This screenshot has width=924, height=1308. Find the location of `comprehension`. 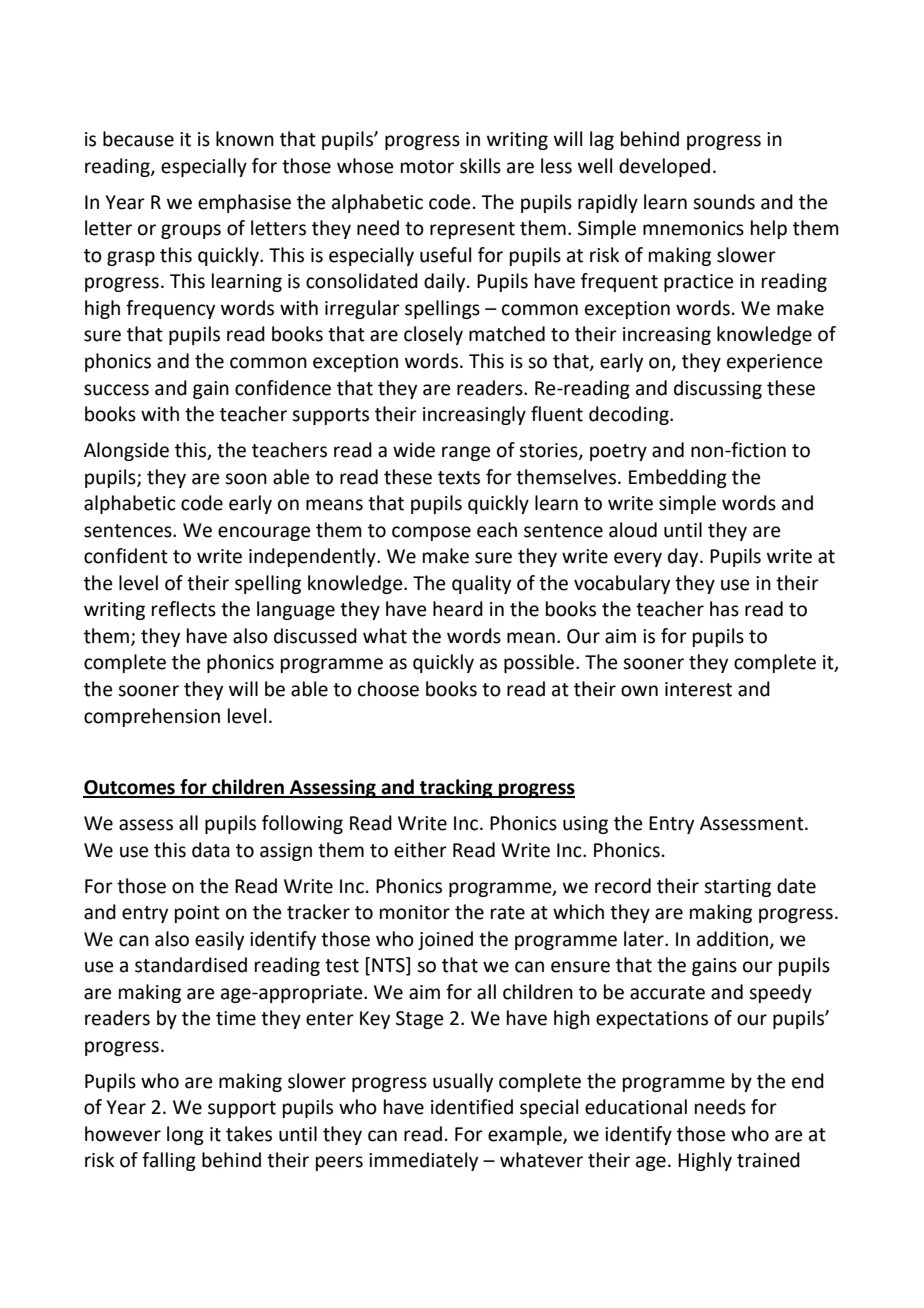

comprehension is located at coordinates (152, 717).
